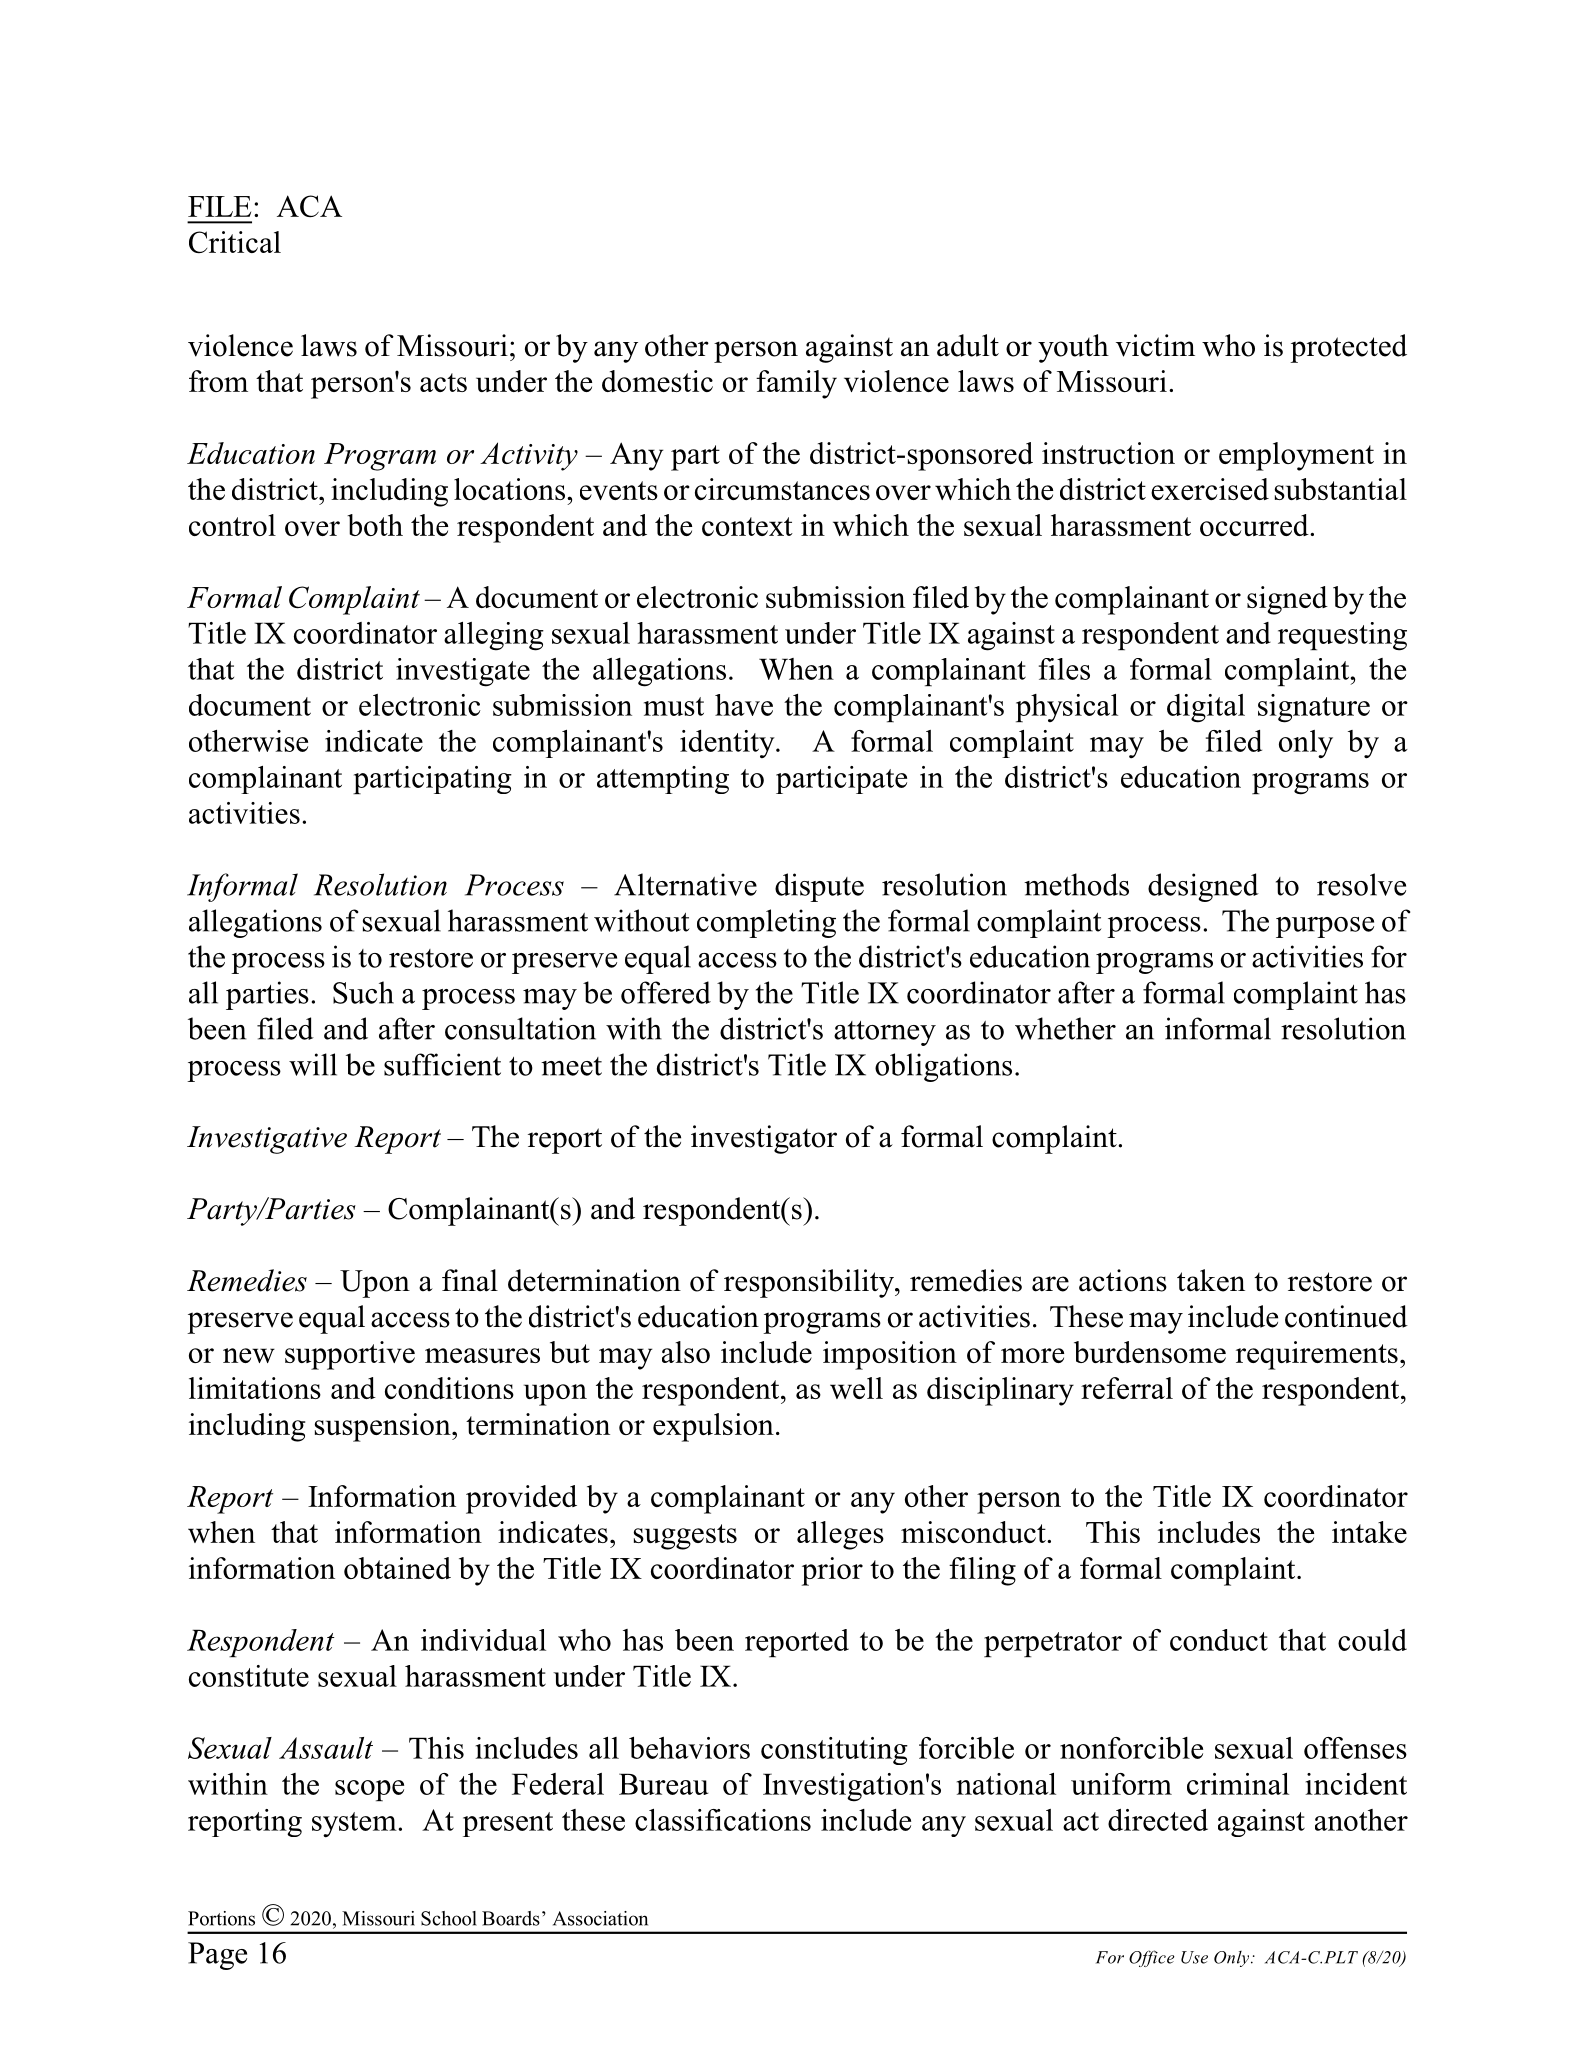 The height and width of the screenshot is (2064, 1595). Describe the element at coordinates (1317, 1355) in the screenshot. I see `requirements` at that location.
